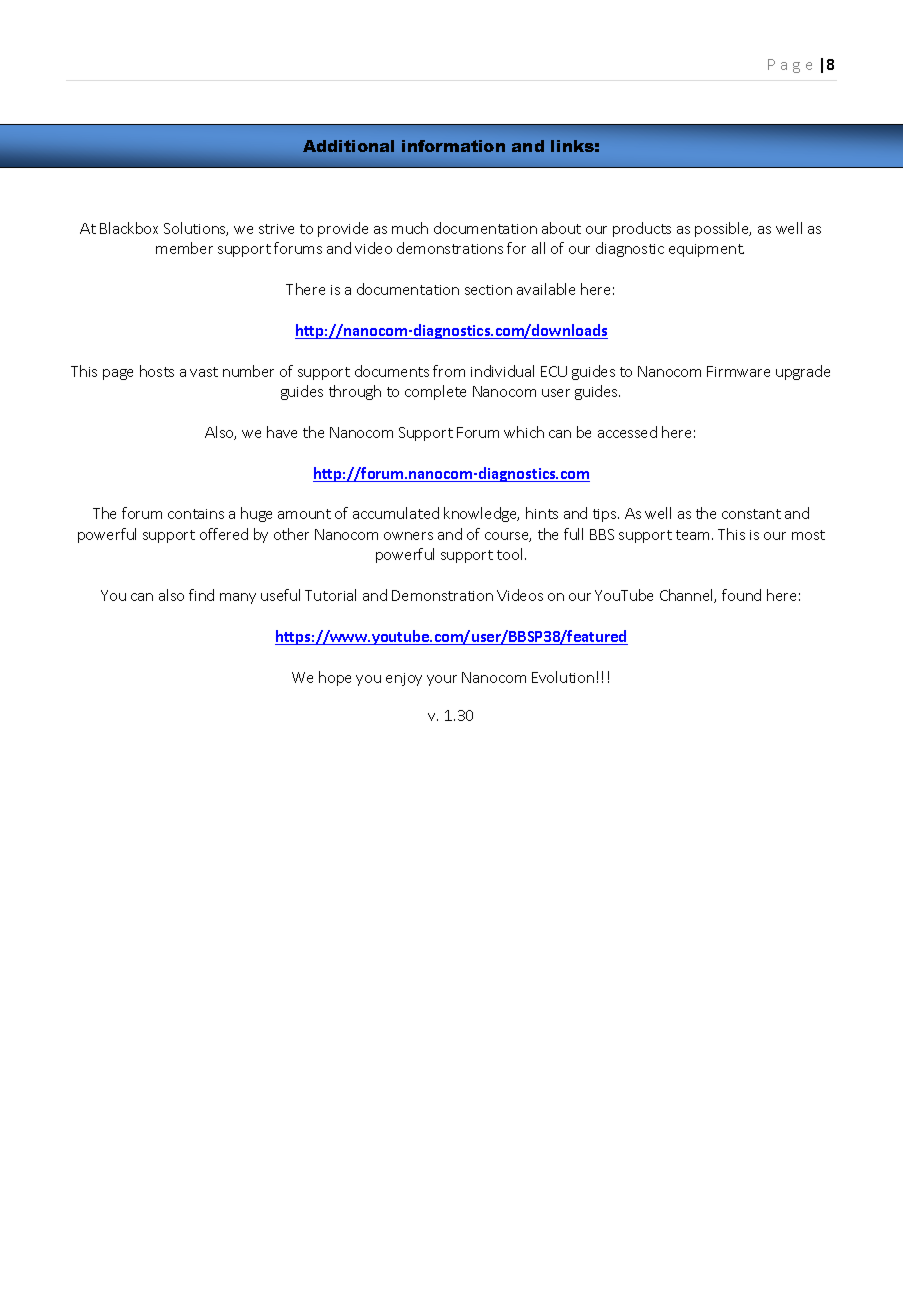 This document has height=1316, width=903. I want to click on Additional, so click(348, 146).
